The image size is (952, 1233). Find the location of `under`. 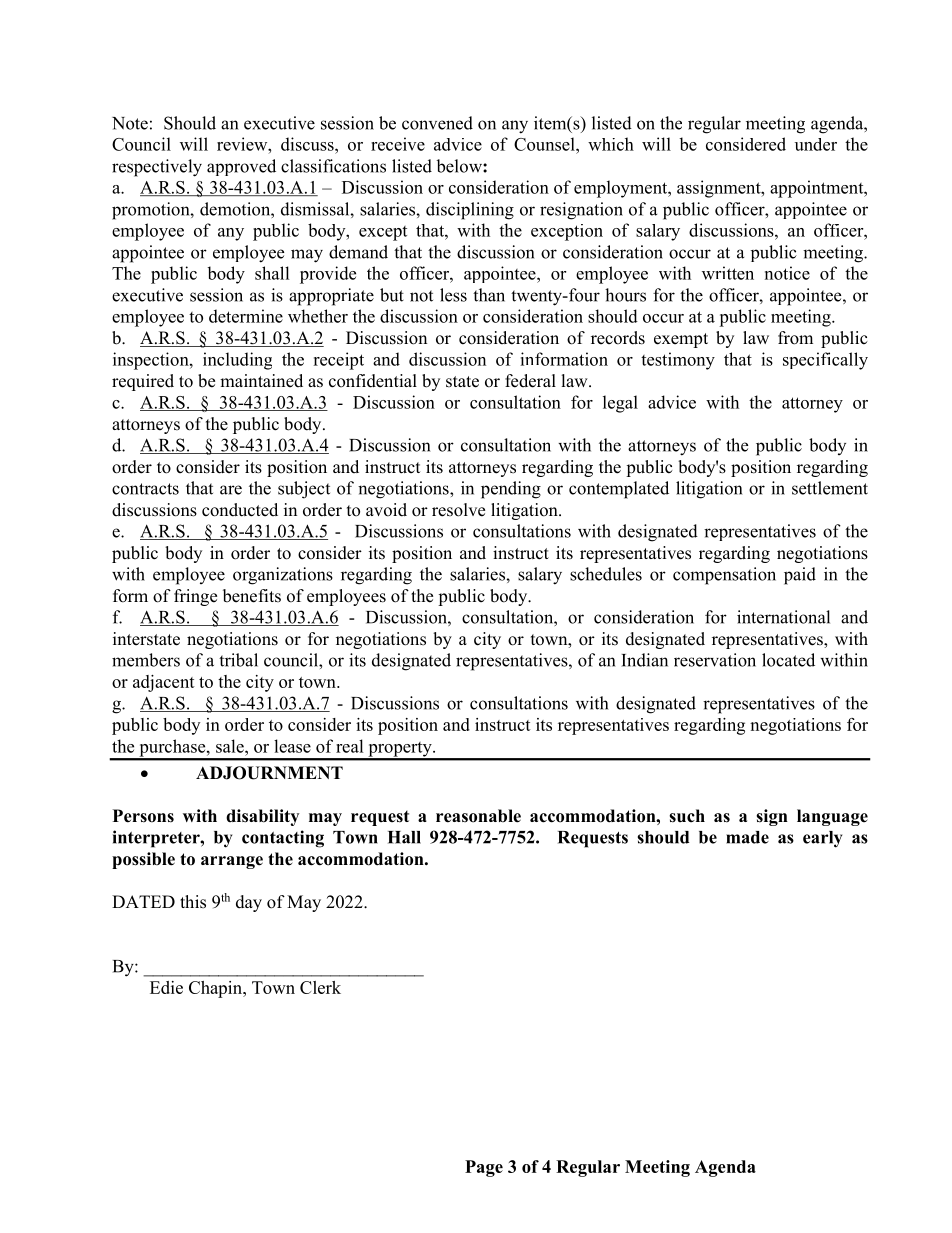

under is located at coordinates (816, 144).
